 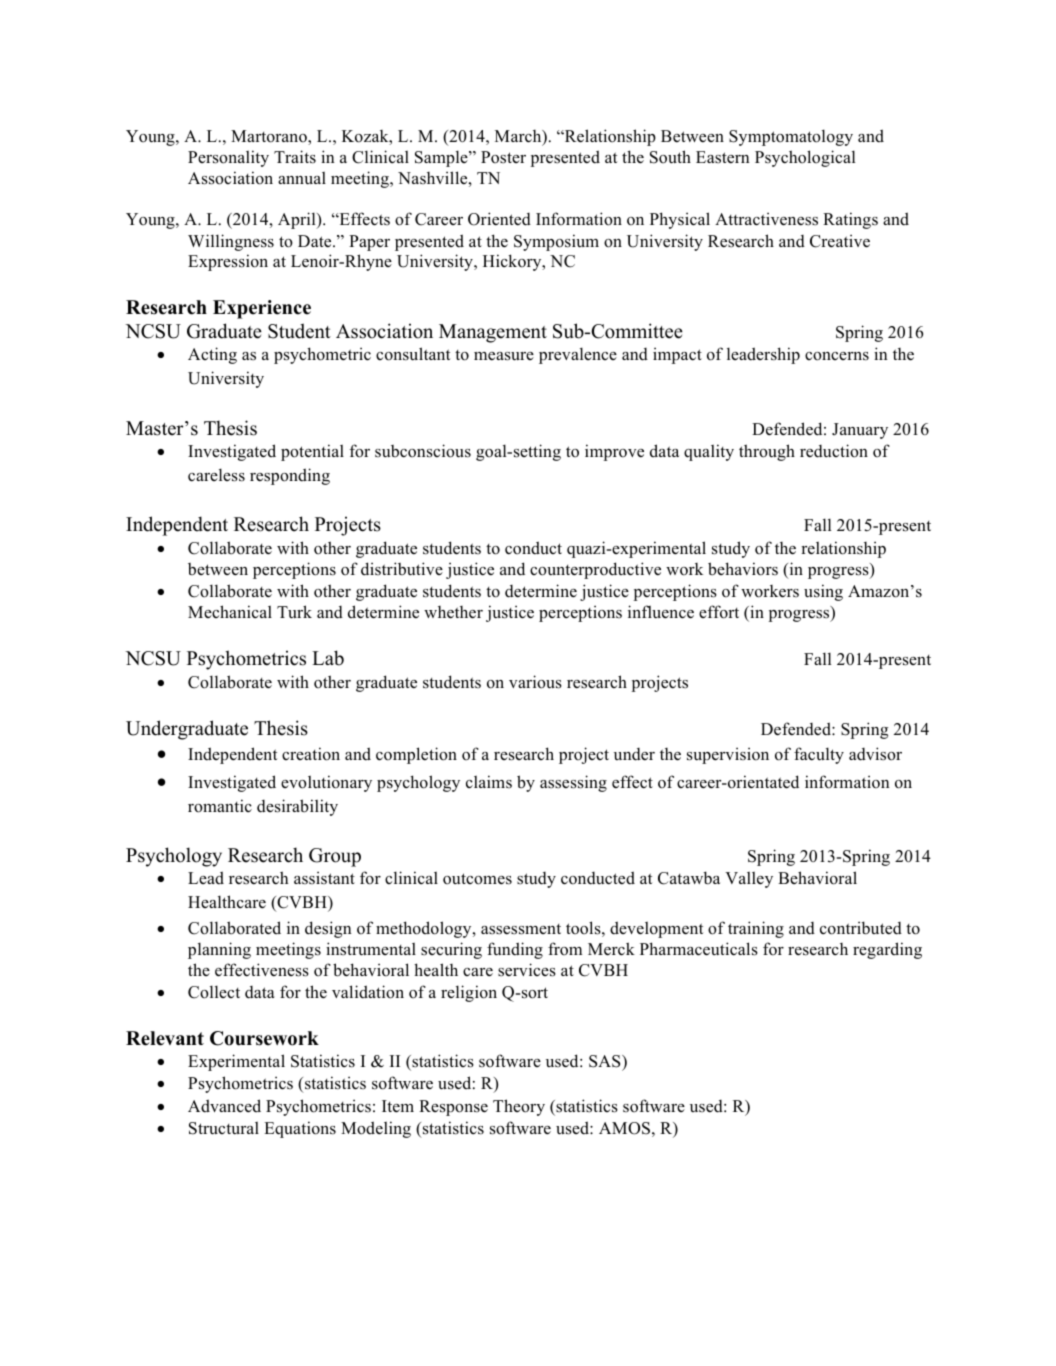 I want to click on Advanced, so click(x=224, y=1106).
